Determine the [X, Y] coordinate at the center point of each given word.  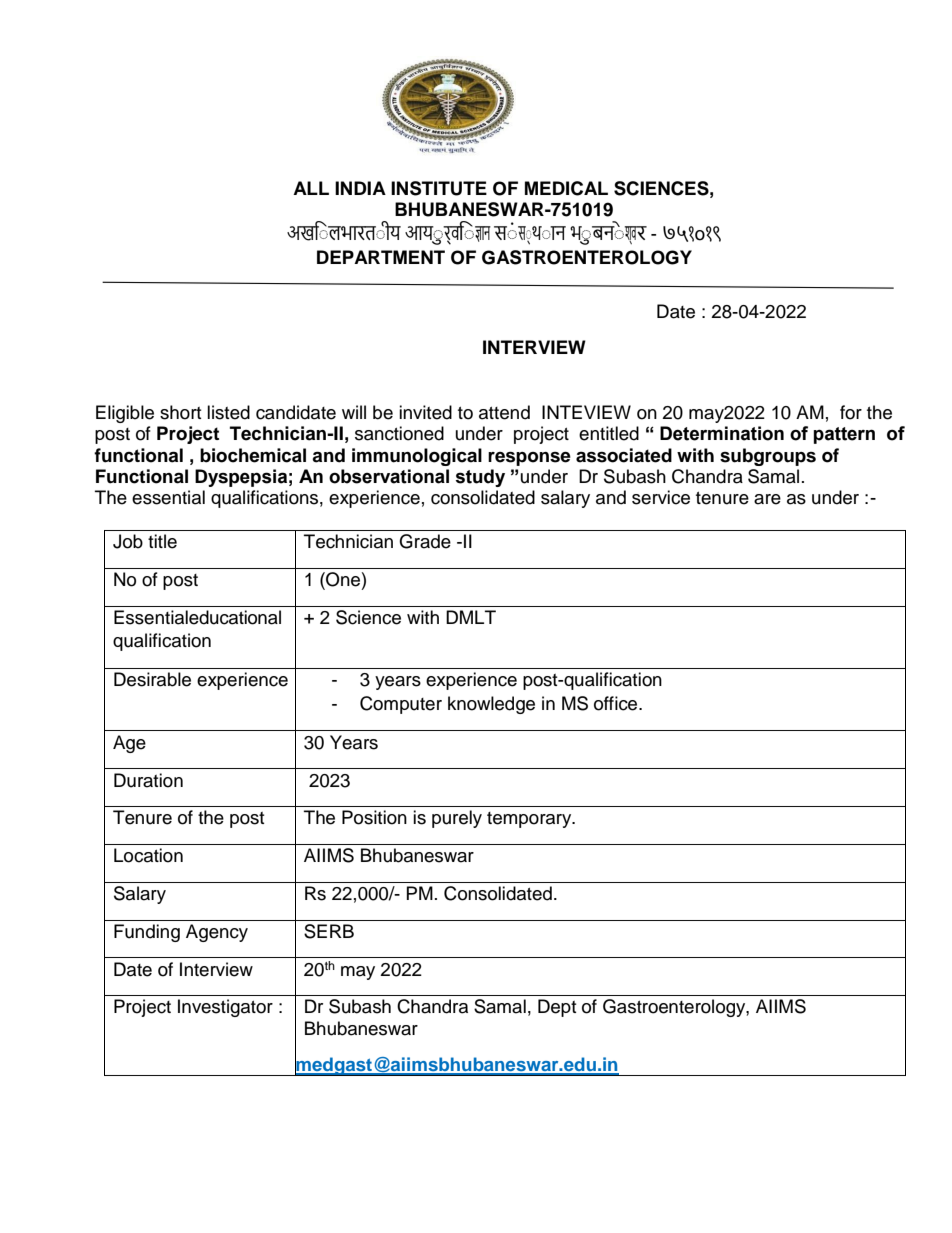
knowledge [491, 705]
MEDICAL [566, 188]
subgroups [768, 457]
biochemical [253, 455]
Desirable [152, 679]
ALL [311, 188]
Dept [557, 1008]
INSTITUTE [439, 188]
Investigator [225, 1008]
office [617, 703]
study [480, 478]
